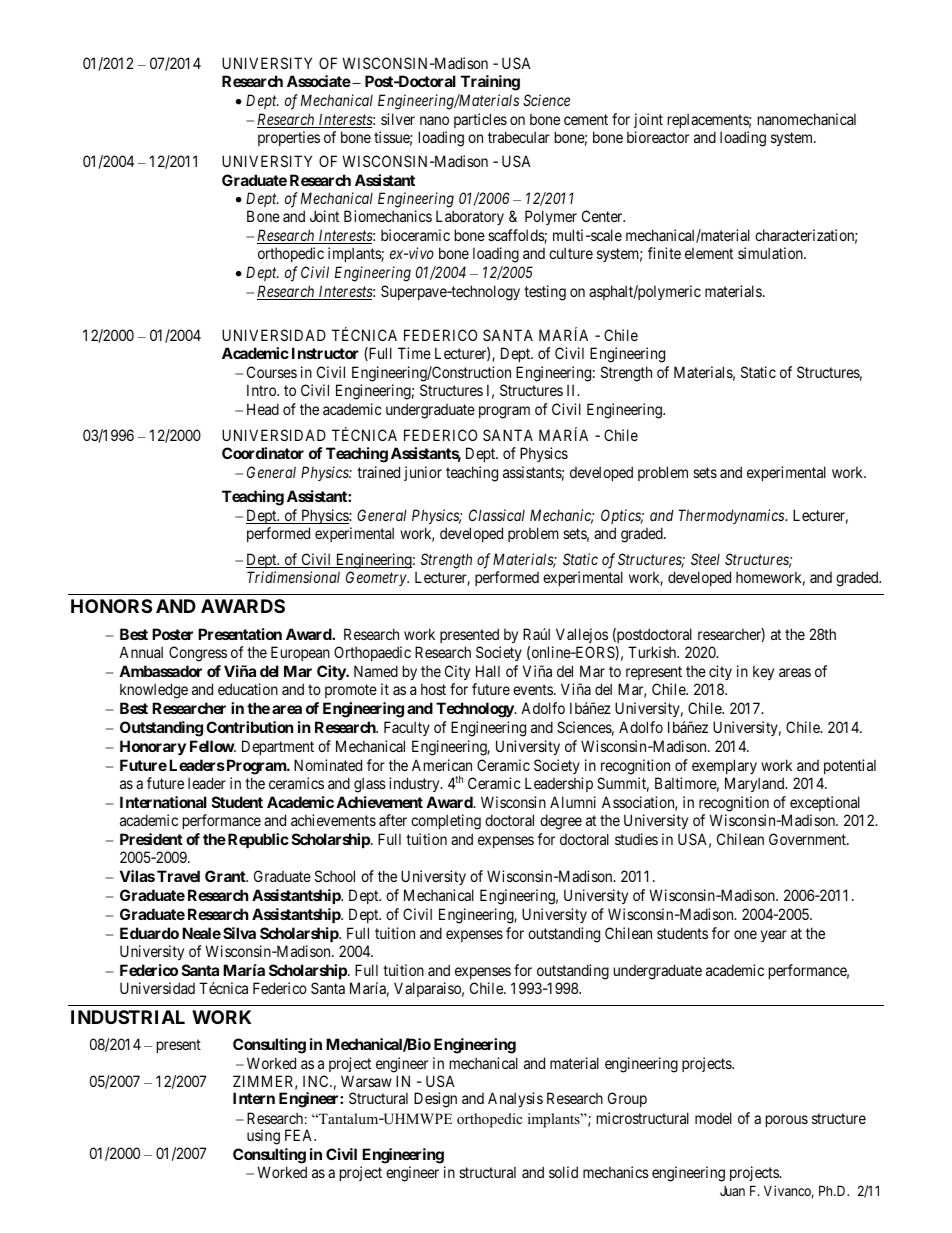 This screenshot has width=952, height=1233. What do you see at coordinates (446, 822) in the screenshot?
I see `completing` at bounding box center [446, 822].
